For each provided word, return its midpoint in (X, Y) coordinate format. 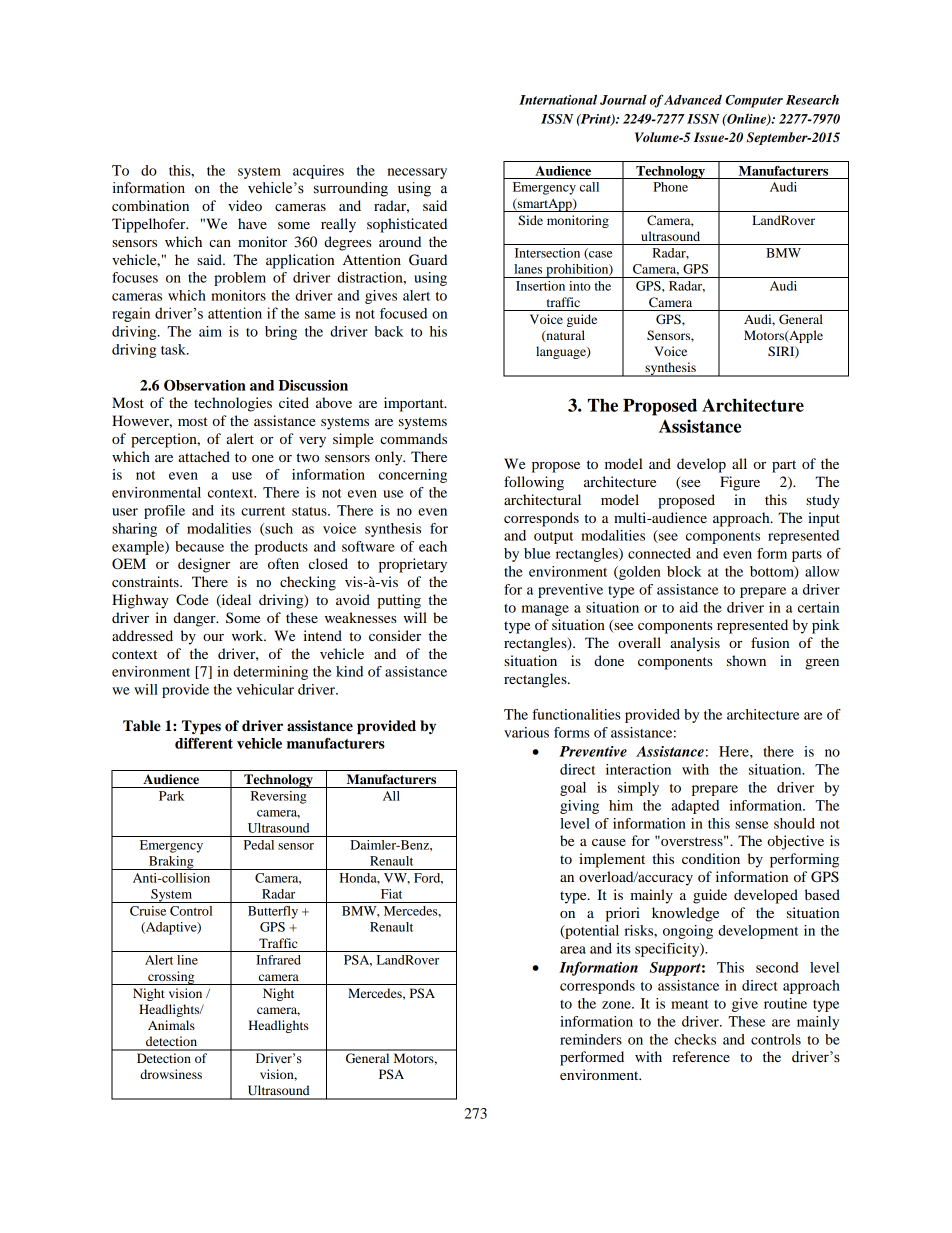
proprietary (413, 565)
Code (192, 600)
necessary (417, 173)
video (245, 205)
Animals (171, 1025)
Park (171, 796)
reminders (591, 1039)
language (562, 352)
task (174, 349)
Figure (740, 483)
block (684, 571)
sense (752, 825)
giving (579, 807)
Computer (754, 101)
